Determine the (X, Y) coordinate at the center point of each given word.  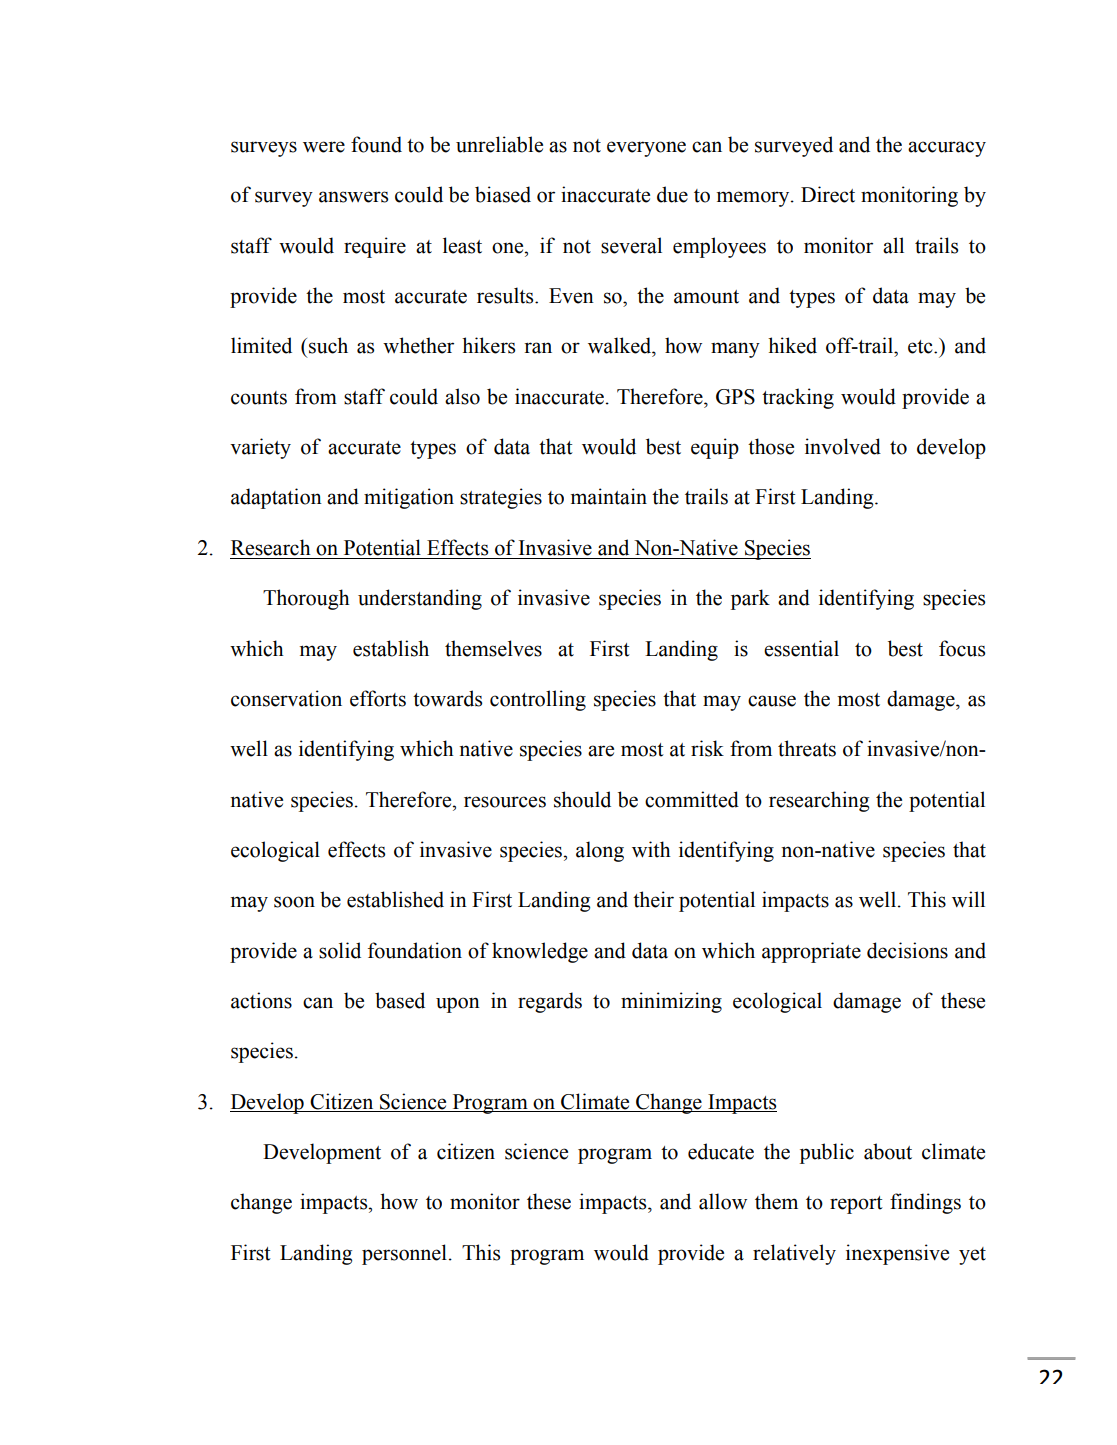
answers (353, 197)
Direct (828, 194)
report (856, 1205)
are (601, 751)
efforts (378, 698)
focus (962, 648)
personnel (404, 1254)
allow (723, 1201)
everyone (646, 149)
